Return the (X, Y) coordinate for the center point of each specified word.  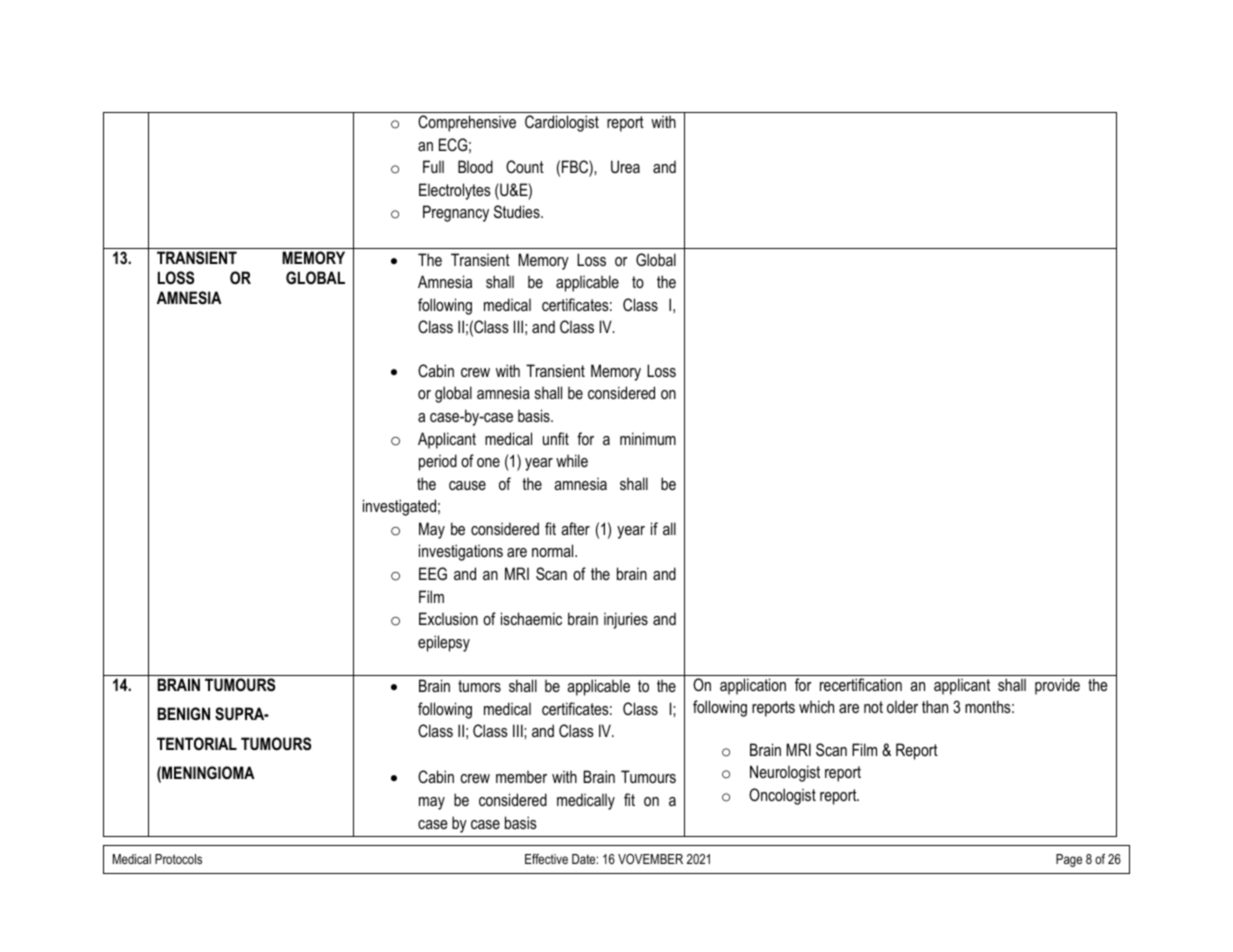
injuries (626, 620)
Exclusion (448, 618)
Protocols (178, 859)
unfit (556, 438)
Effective (546, 859)
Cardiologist (562, 123)
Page (1069, 860)
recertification (861, 684)
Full (433, 166)
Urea (625, 166)
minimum (648, 438)
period (438, 462)
